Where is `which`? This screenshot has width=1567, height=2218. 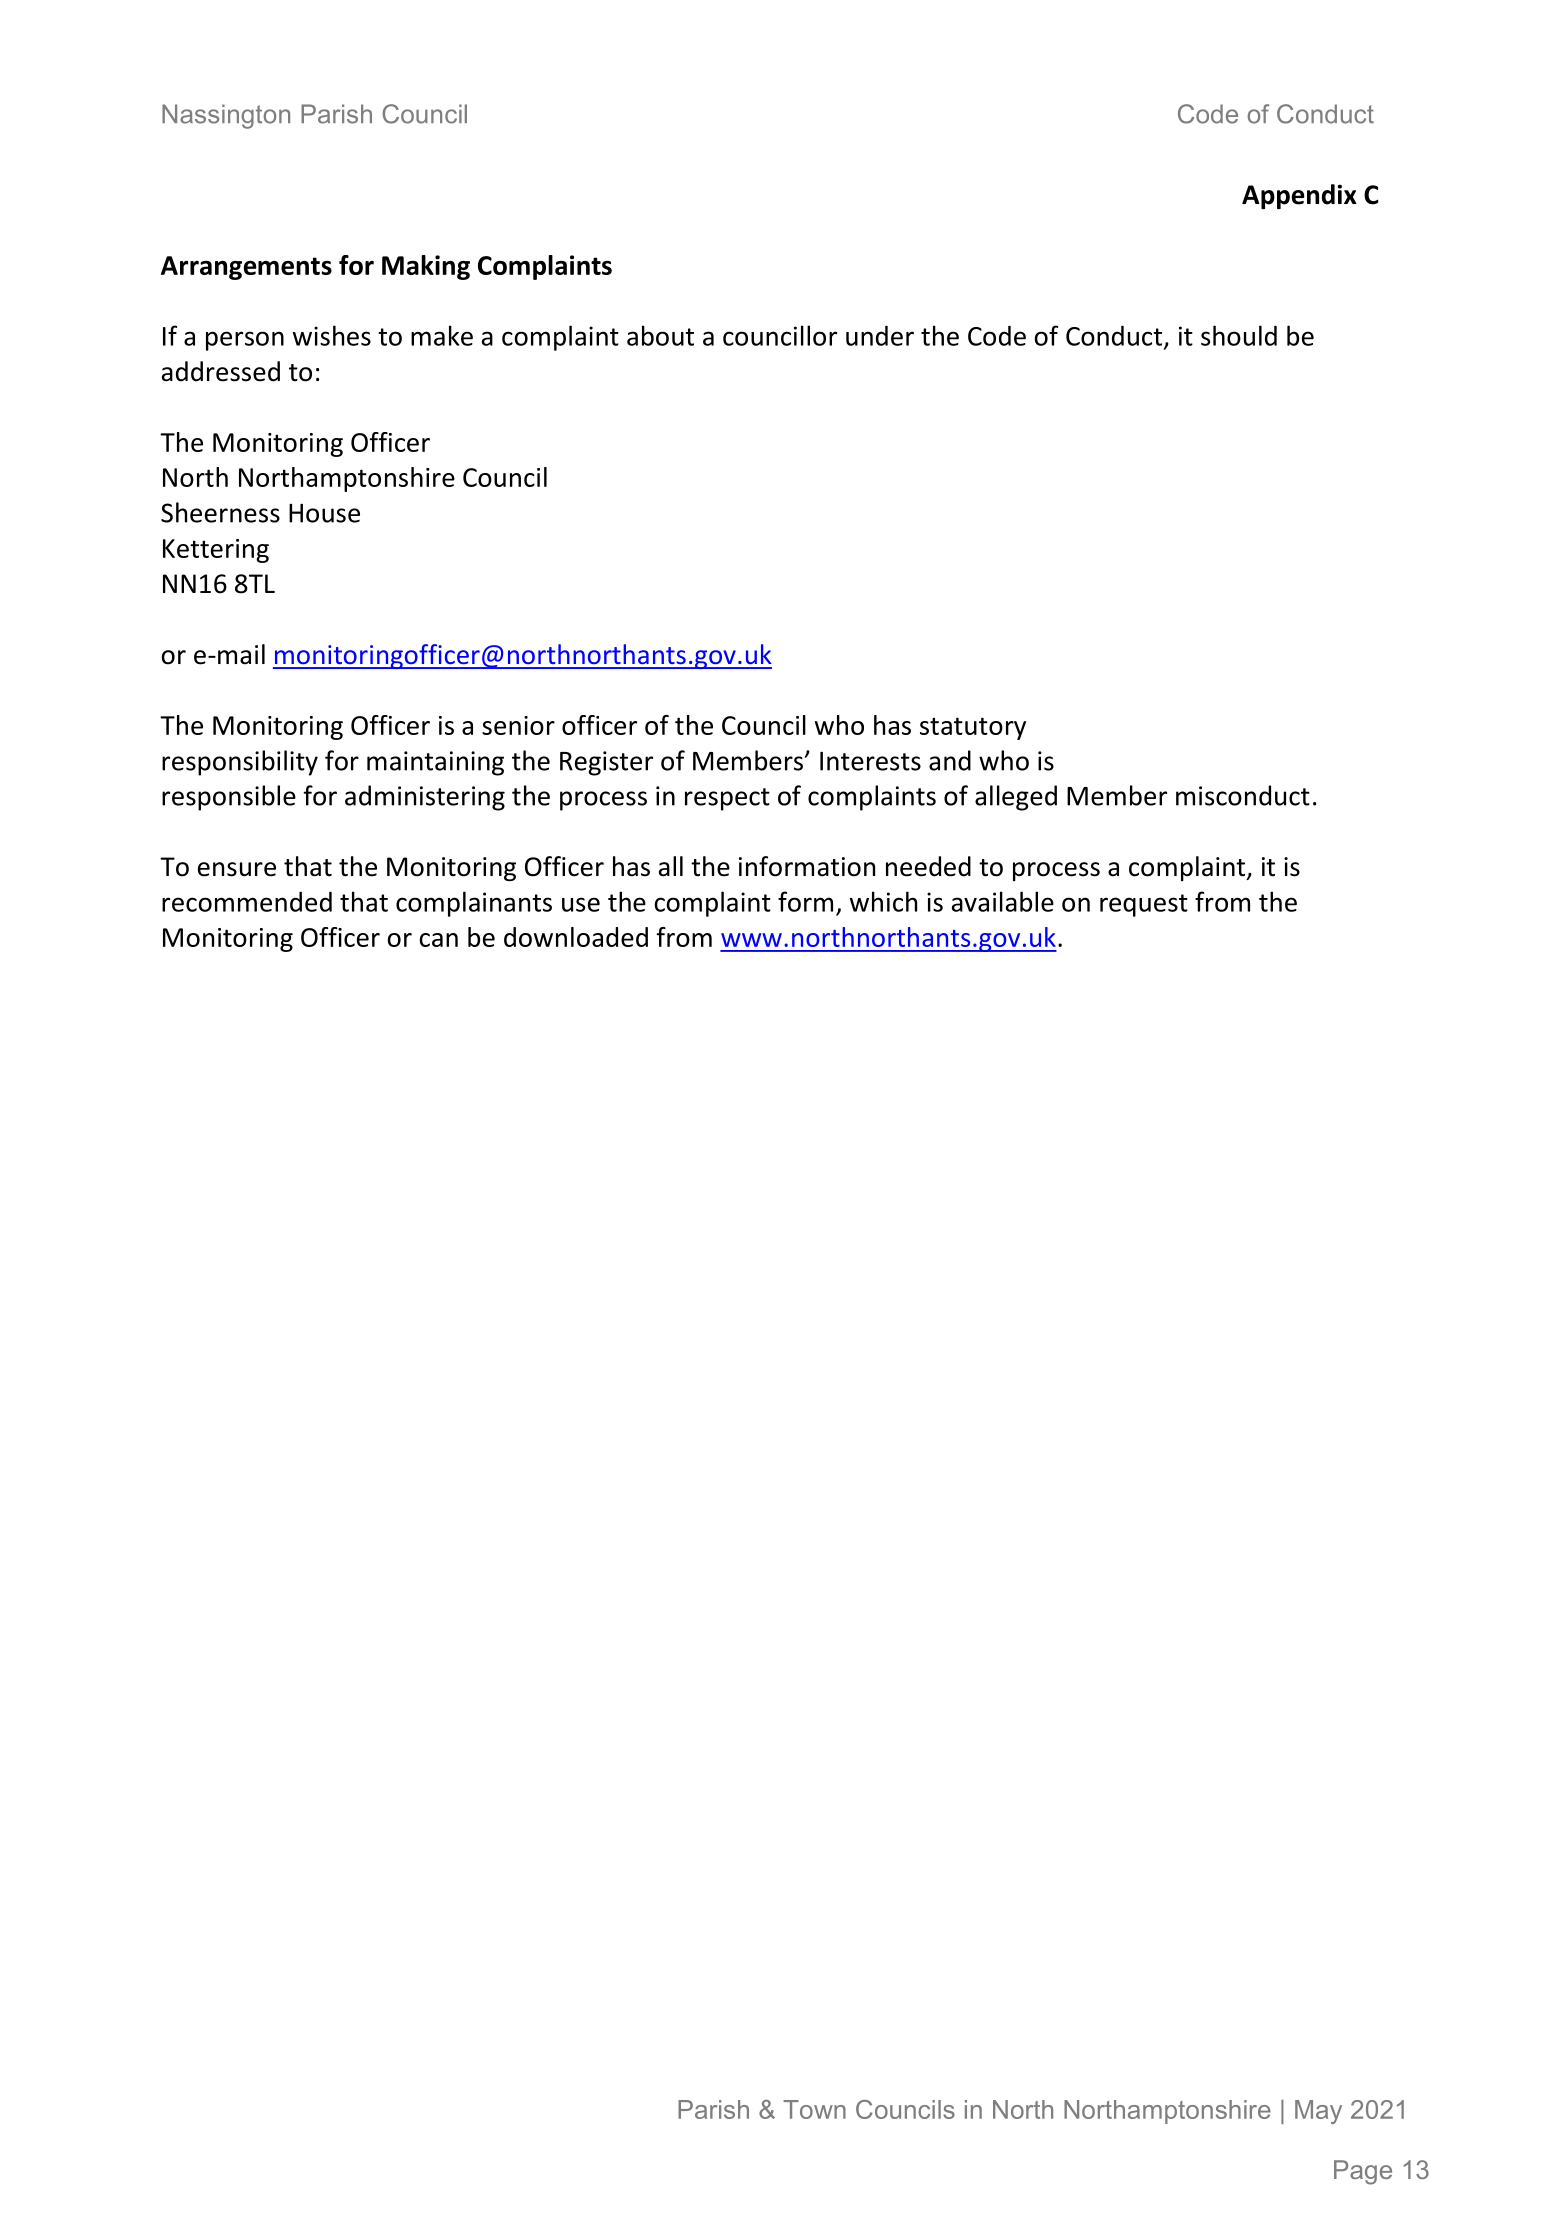
which is located at coordinates (883, 901).
